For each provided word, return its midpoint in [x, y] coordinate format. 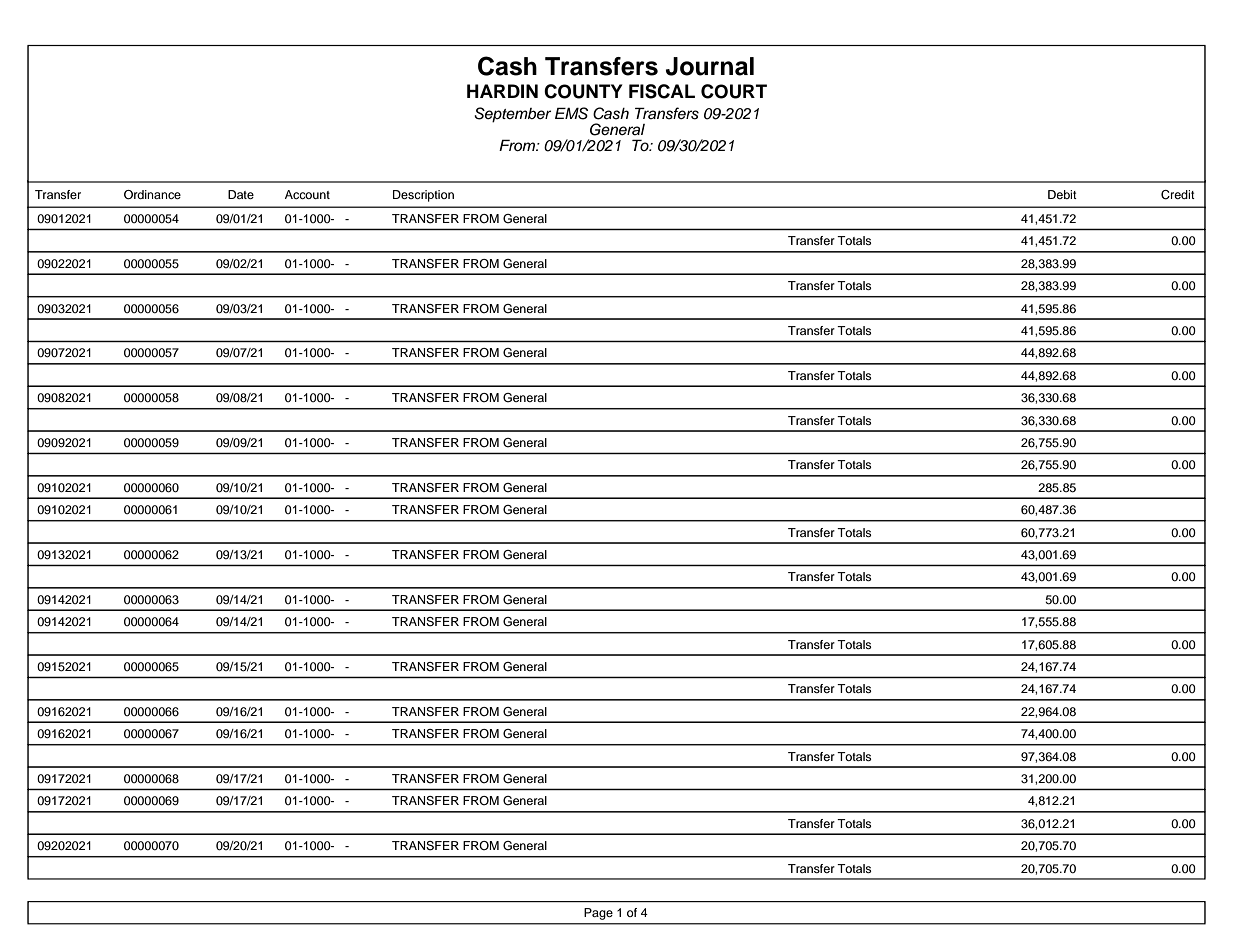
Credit [1178, 195]
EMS [571, 113]
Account [307, 194]
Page [599, 914]
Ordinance [152, 195]
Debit [1062, 194]
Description [423, 196]
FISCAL [662, 91]
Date [241, 194]
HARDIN [502, 91]
